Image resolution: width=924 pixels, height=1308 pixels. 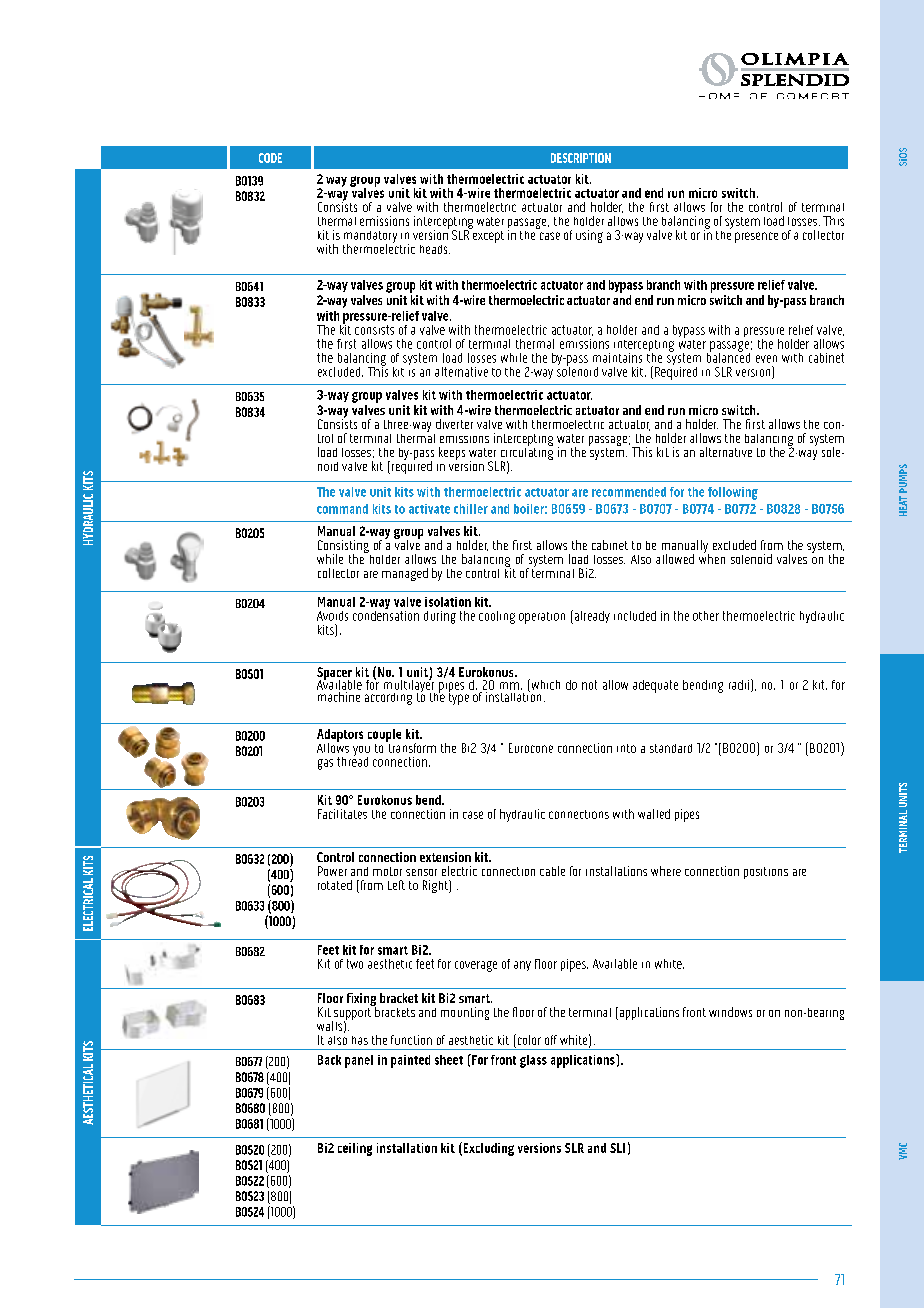 I want to click on except, so click(x=487, y=235).
